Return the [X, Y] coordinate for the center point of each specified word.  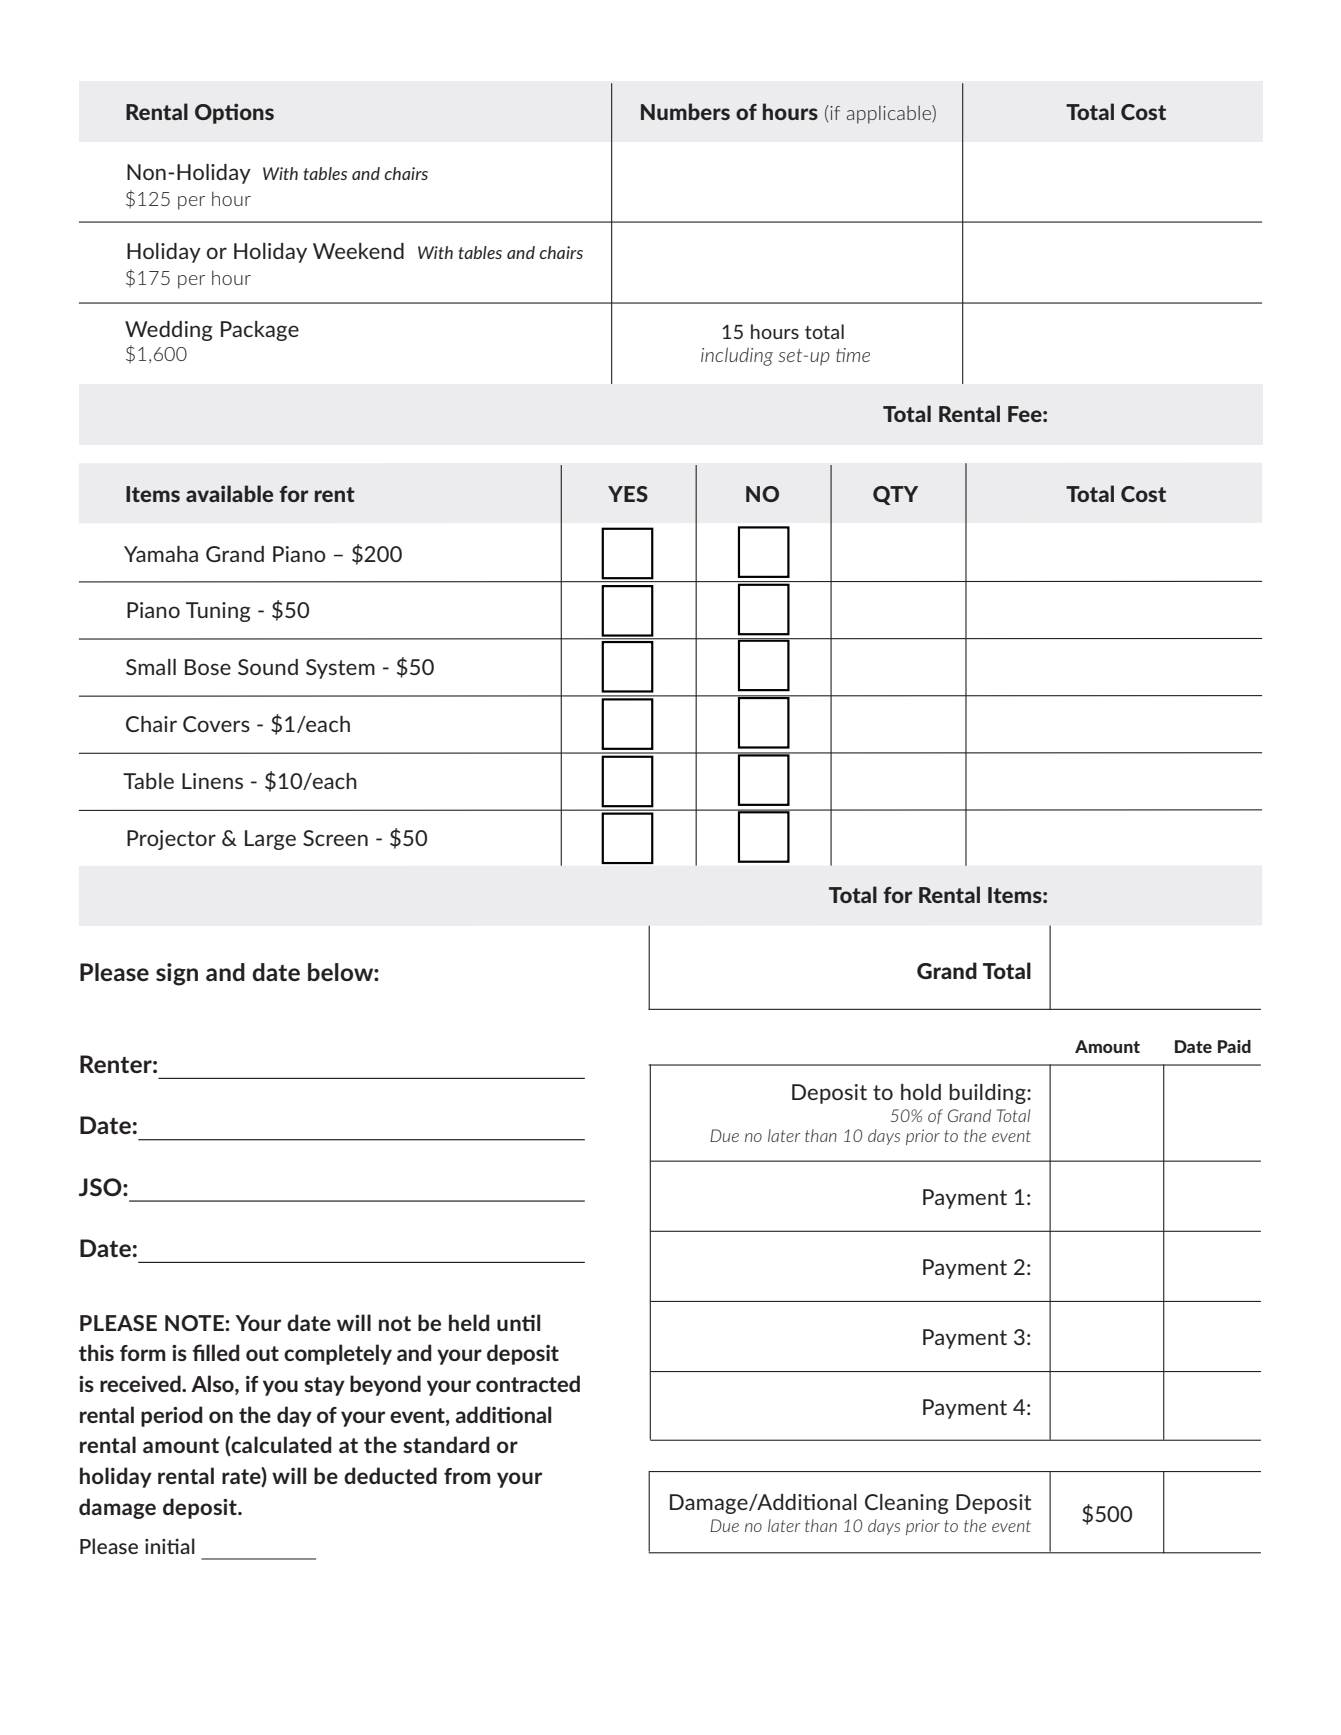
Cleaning [906, 1504]
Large [270, 840]
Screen [335, 838]
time [853, 355]
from [467, 1476]
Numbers [685, 111]
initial [170, 1546]
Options [234, 113]
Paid [1234, 1046]
